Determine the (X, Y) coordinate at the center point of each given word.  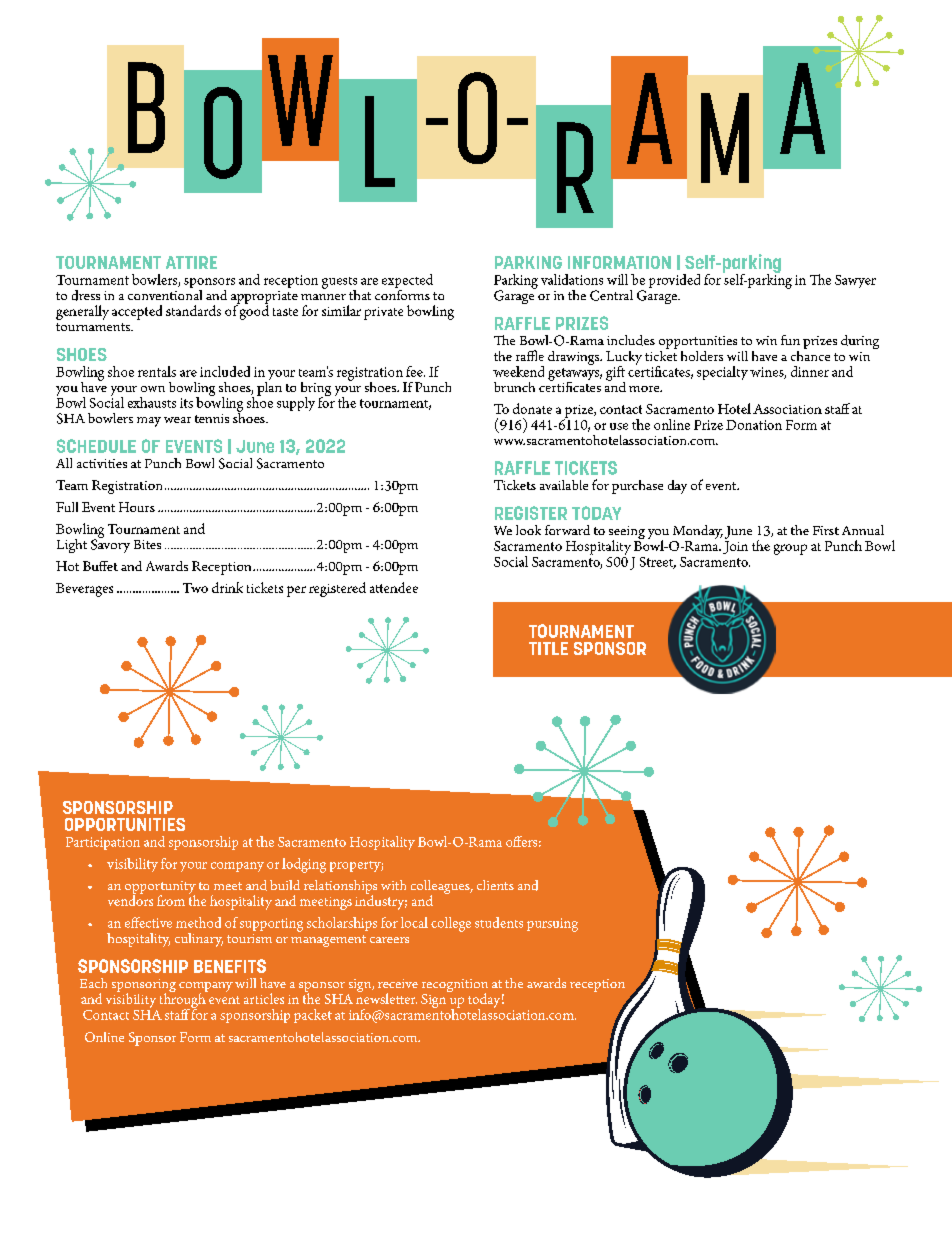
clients (495, 885)
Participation (103, 843)
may (149, 422)
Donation (754, 425)
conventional (165, 293)
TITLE (548, 648)
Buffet (100, 566)
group (790, 549)
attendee (394, 587)
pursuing (552, 925)
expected (407, 282)
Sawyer (855, 281)
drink (227, 587)
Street (658, 563)
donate (532, 408)
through (184, 1000)
